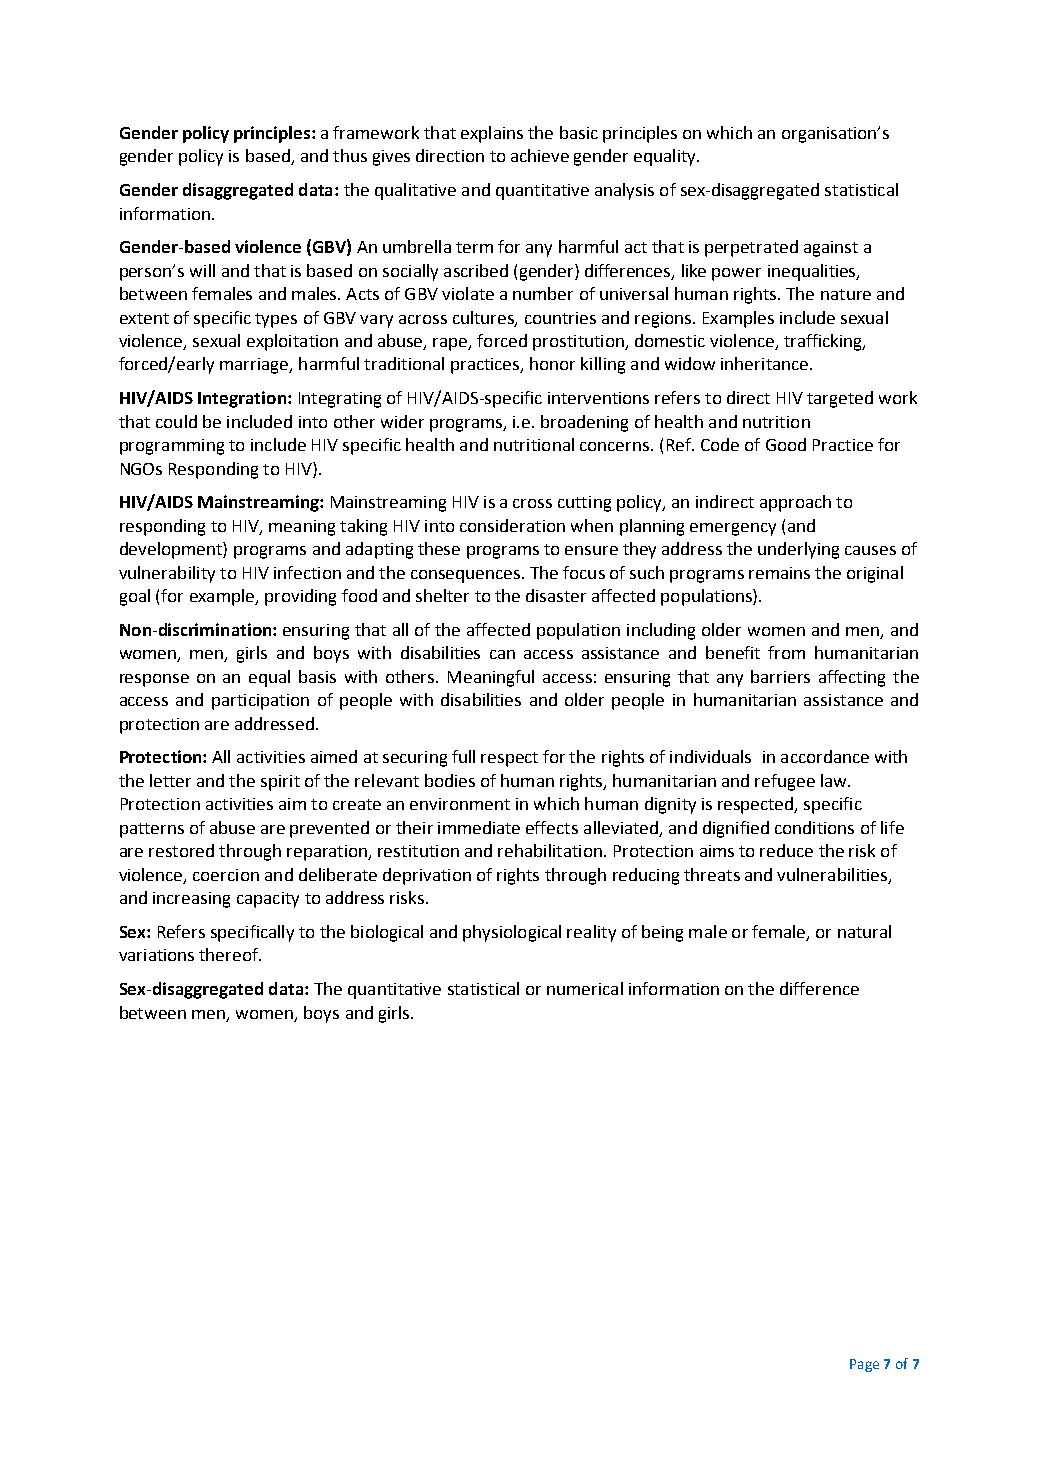  I want to click on against, so click(831, 249).
